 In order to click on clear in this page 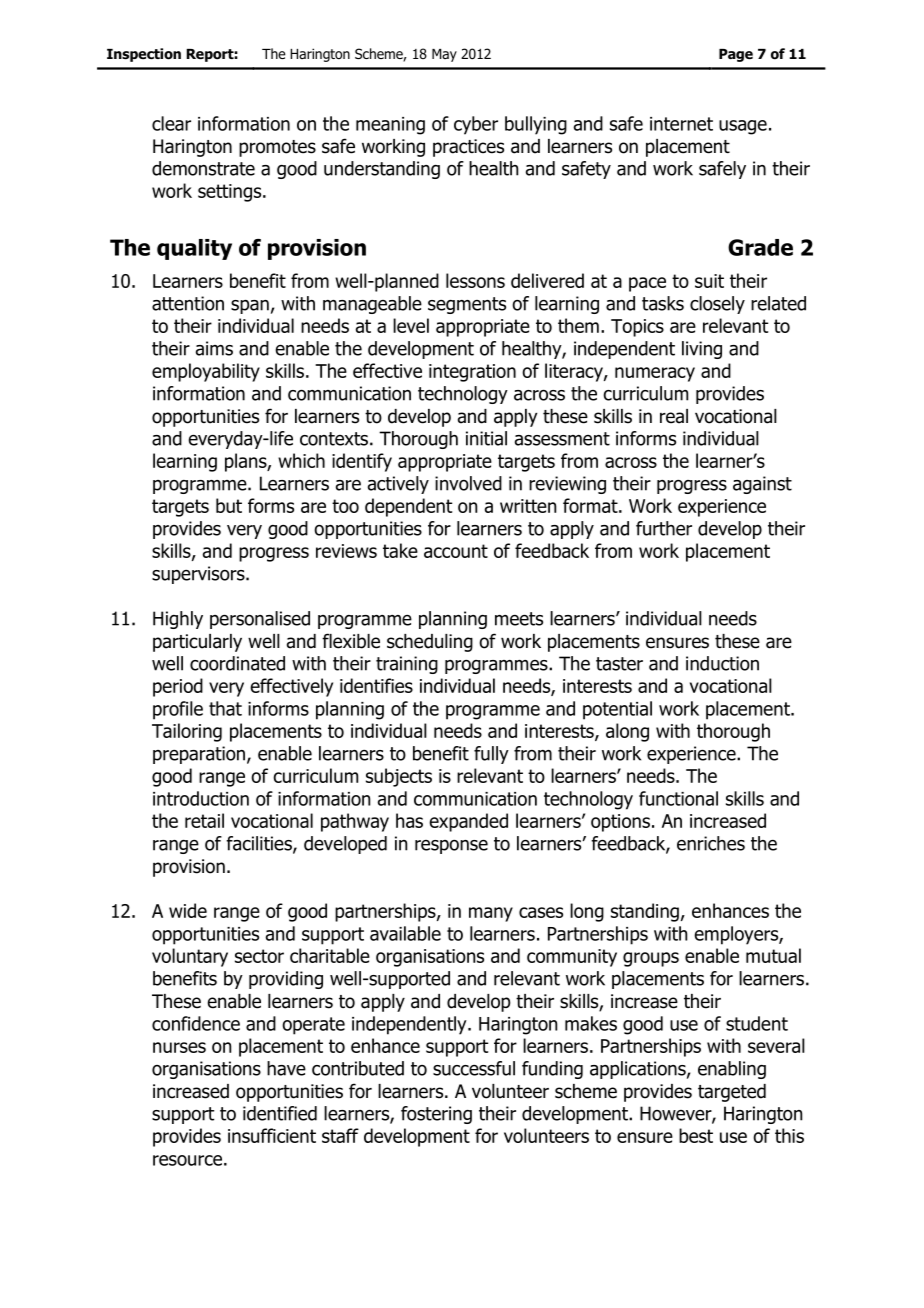, I will do `click(171, 123)`.
